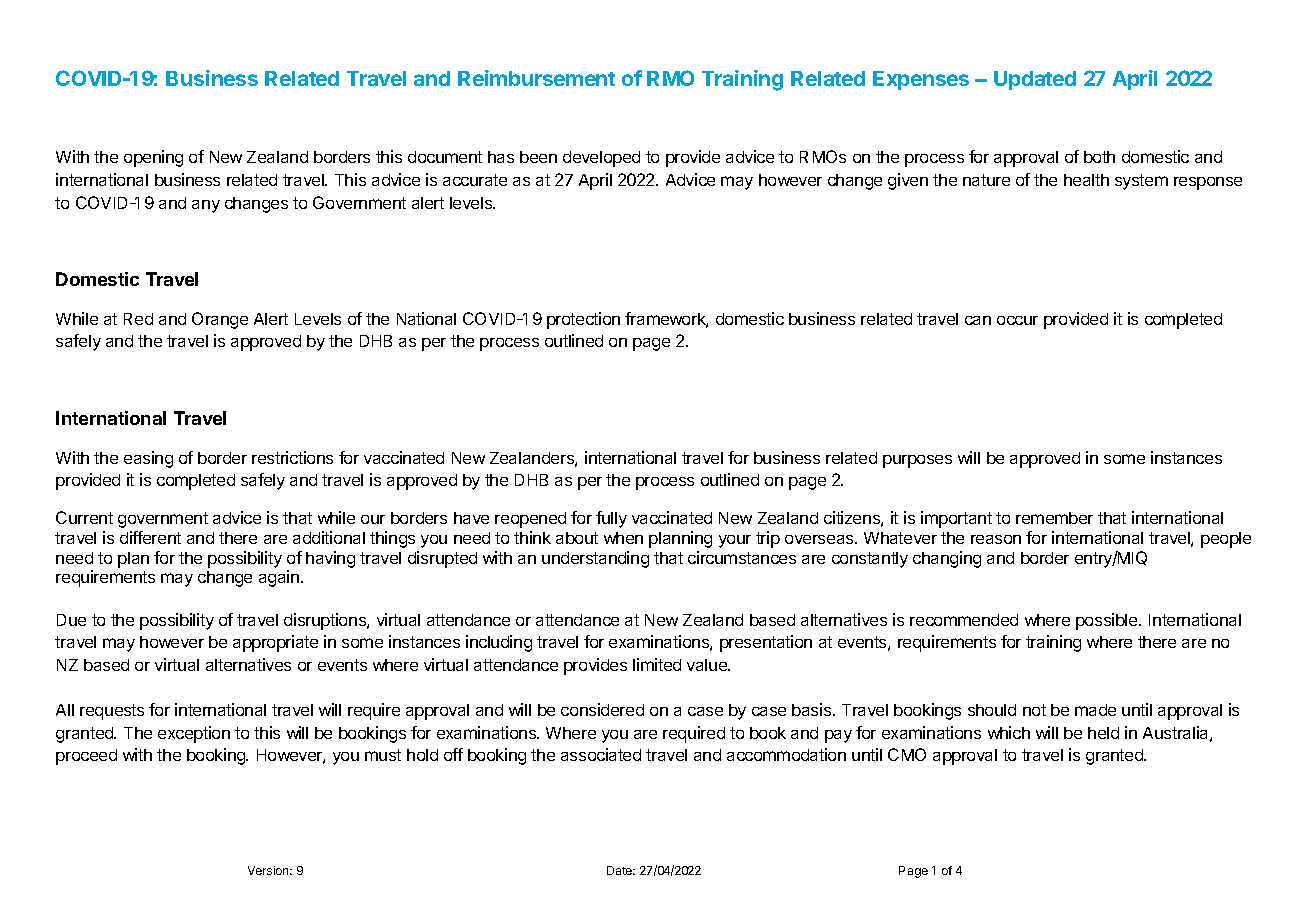  I want to click on opening, so click(153, 158).
